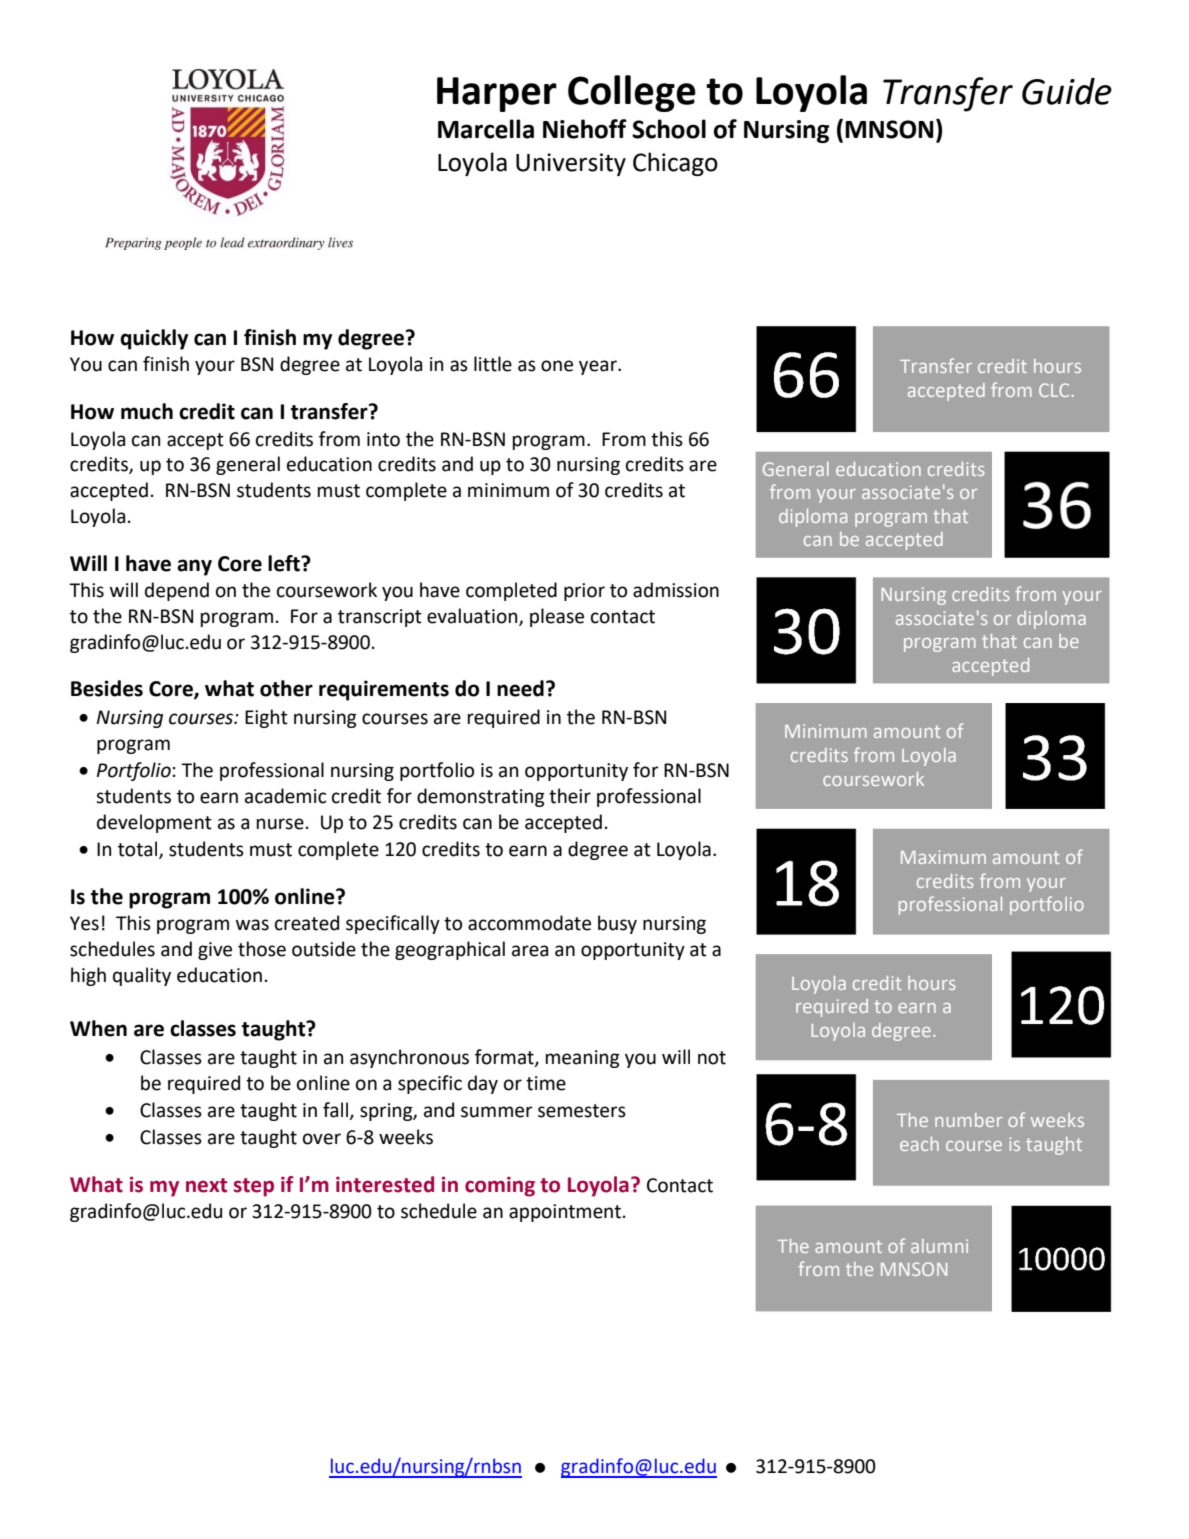 The height and width of the screenshot is (1539, 1189). Describe the element at coordinates (520, 688) in the screenshot. I see `need` at that location.
